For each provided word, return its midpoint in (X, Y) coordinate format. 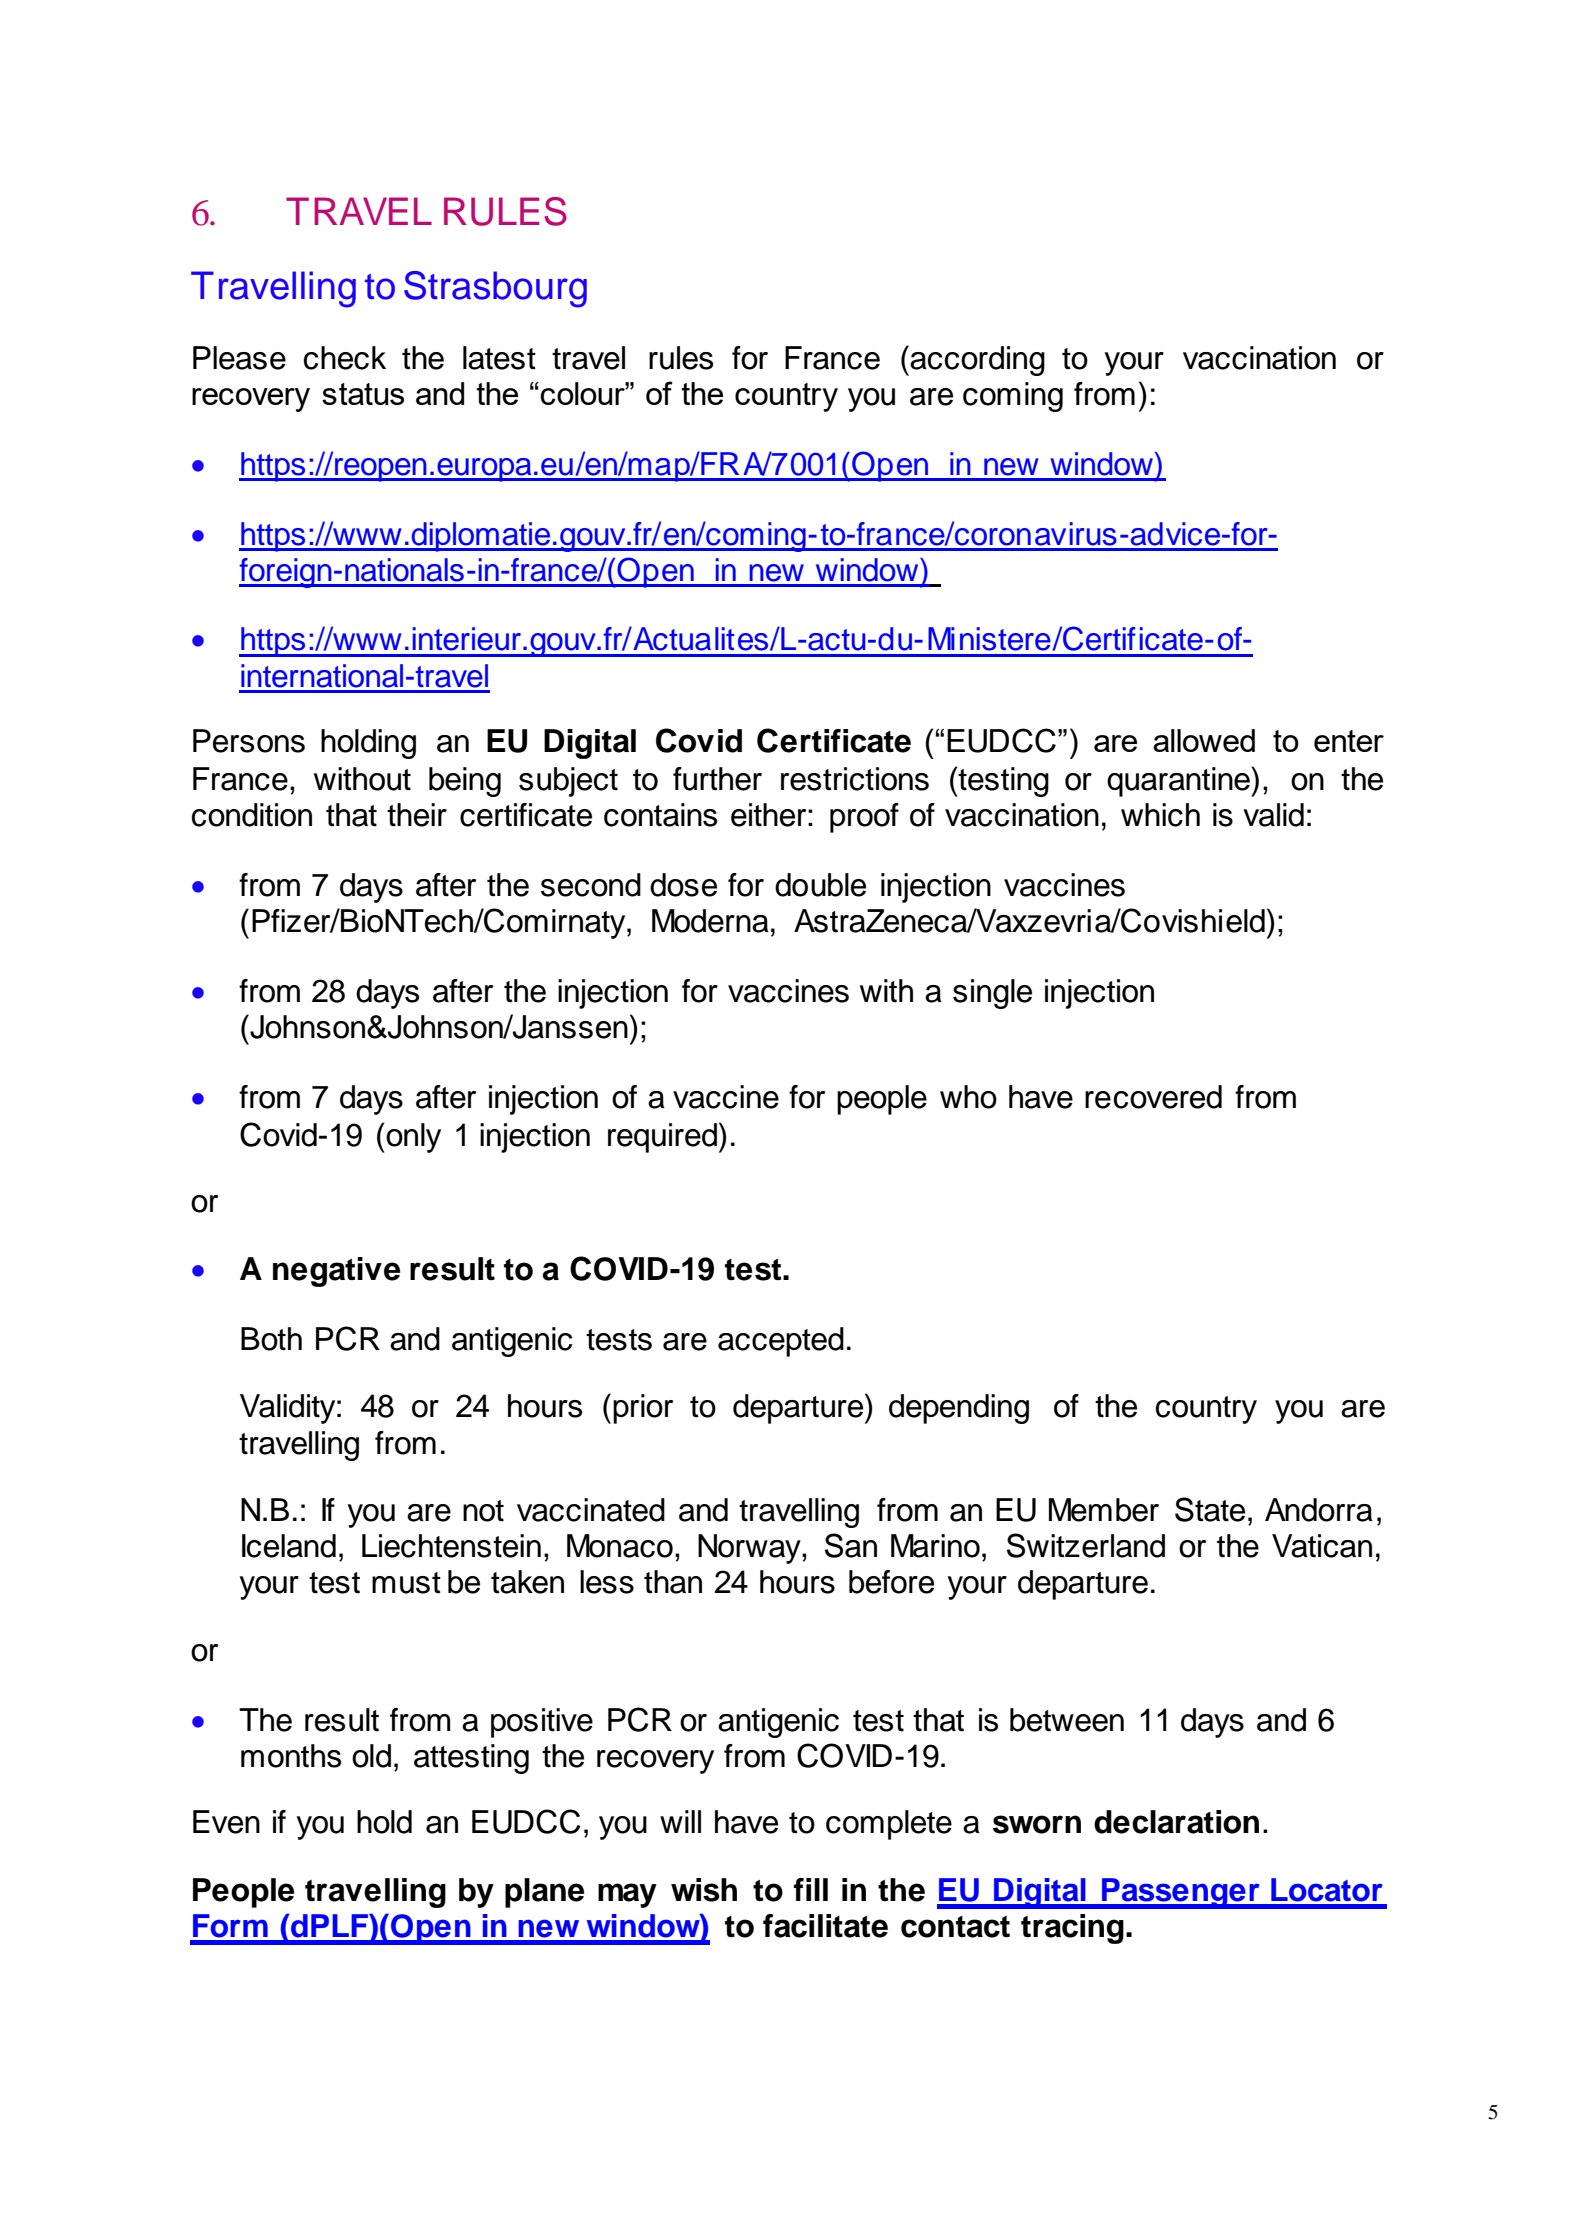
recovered (1153, 1097)
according (977, 361)
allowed (1204, 740)
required (662, 1138)
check (345, 358)
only (412, 1138)
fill (811, 1889)
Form (230, 1926)
